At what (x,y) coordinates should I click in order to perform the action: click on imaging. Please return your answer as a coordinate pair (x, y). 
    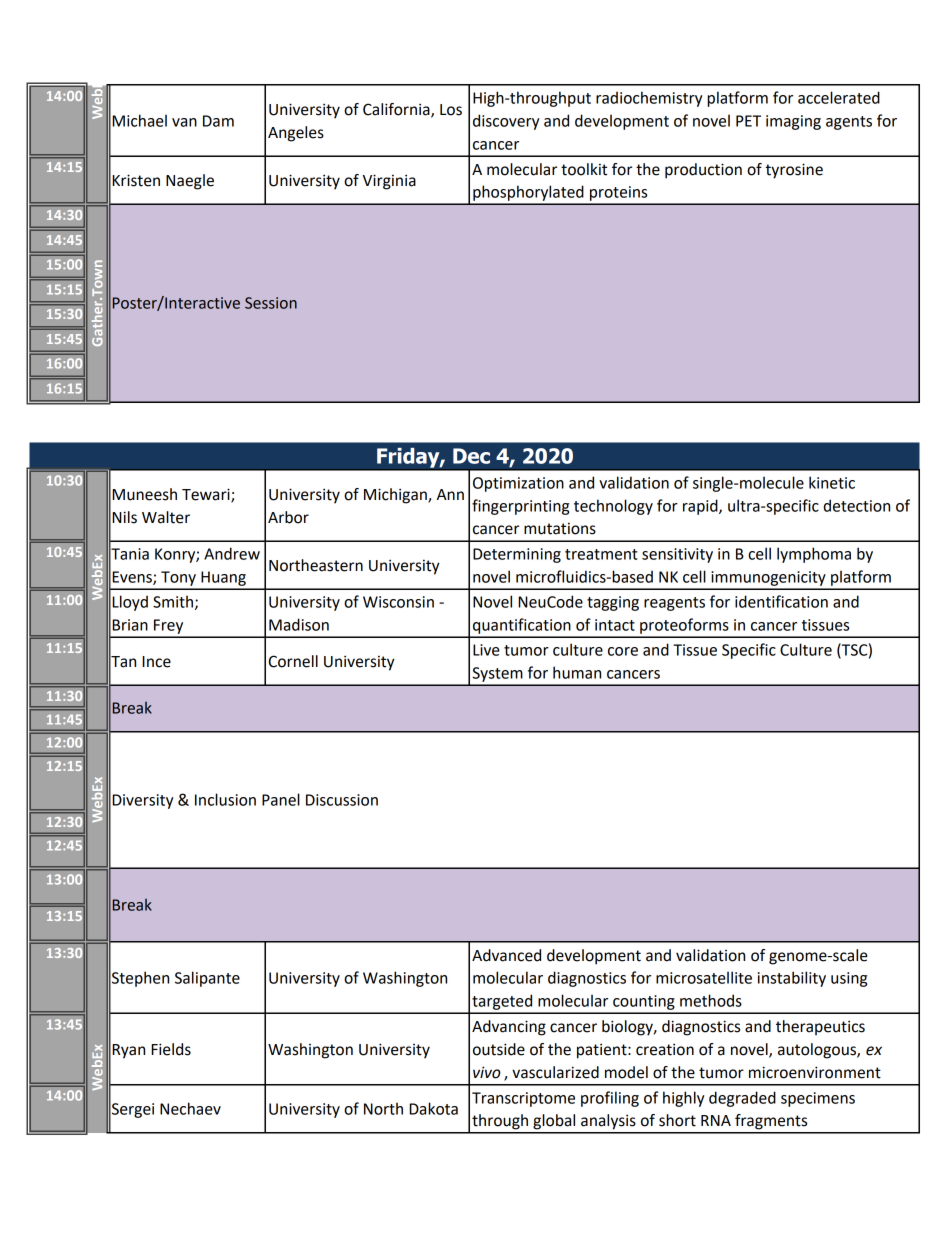
    Looking at the image, I should click on (793, 122).
